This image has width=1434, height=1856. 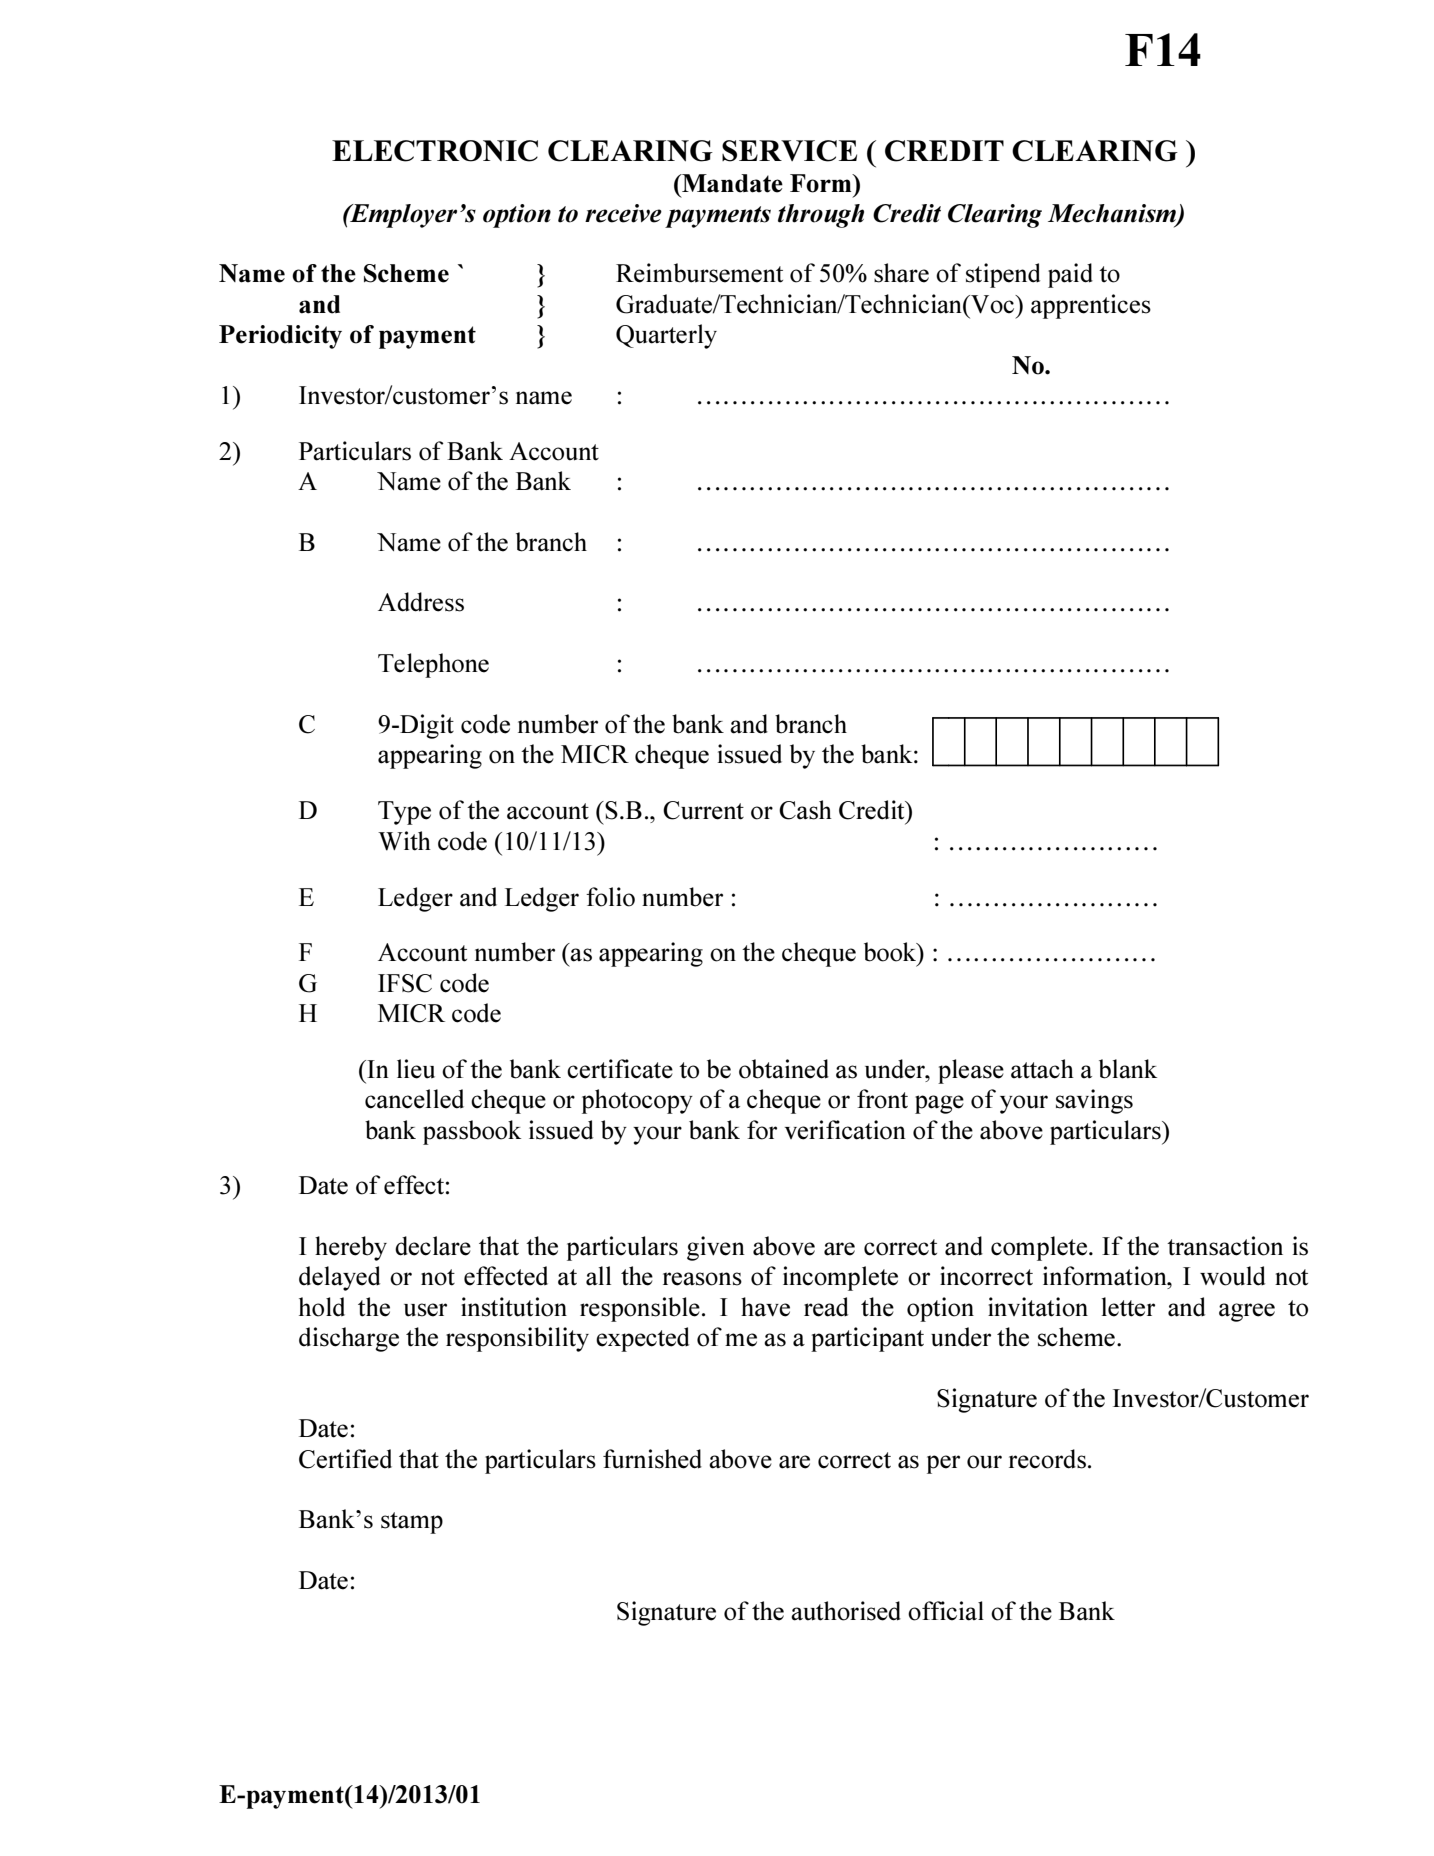 What do you see at coordinates (1113, 214) in the image?
I see `Mechanism` at bounding box center [1113, 214].
